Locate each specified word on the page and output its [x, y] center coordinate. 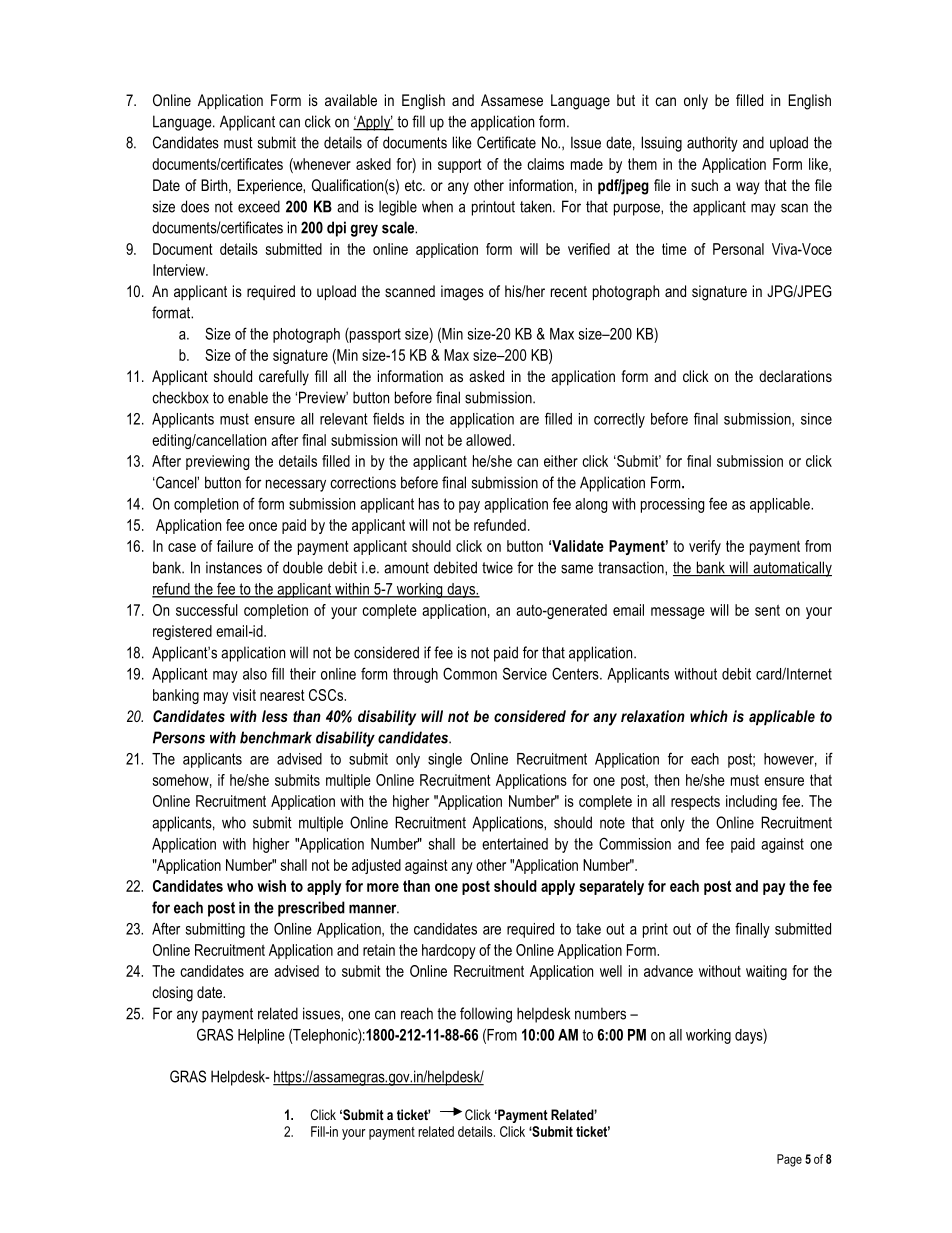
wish [271, 886]
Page [789, 1160]
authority [712, 144]
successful [207, 610]
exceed [259, 206]
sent [767, 610]
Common [470, 673]
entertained [515, 844]
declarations [795, 376]
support [460, 165]
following [486, 1015]
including [751, 802]
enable [248, 397]
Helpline [261, 1036]
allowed [488, 440]
